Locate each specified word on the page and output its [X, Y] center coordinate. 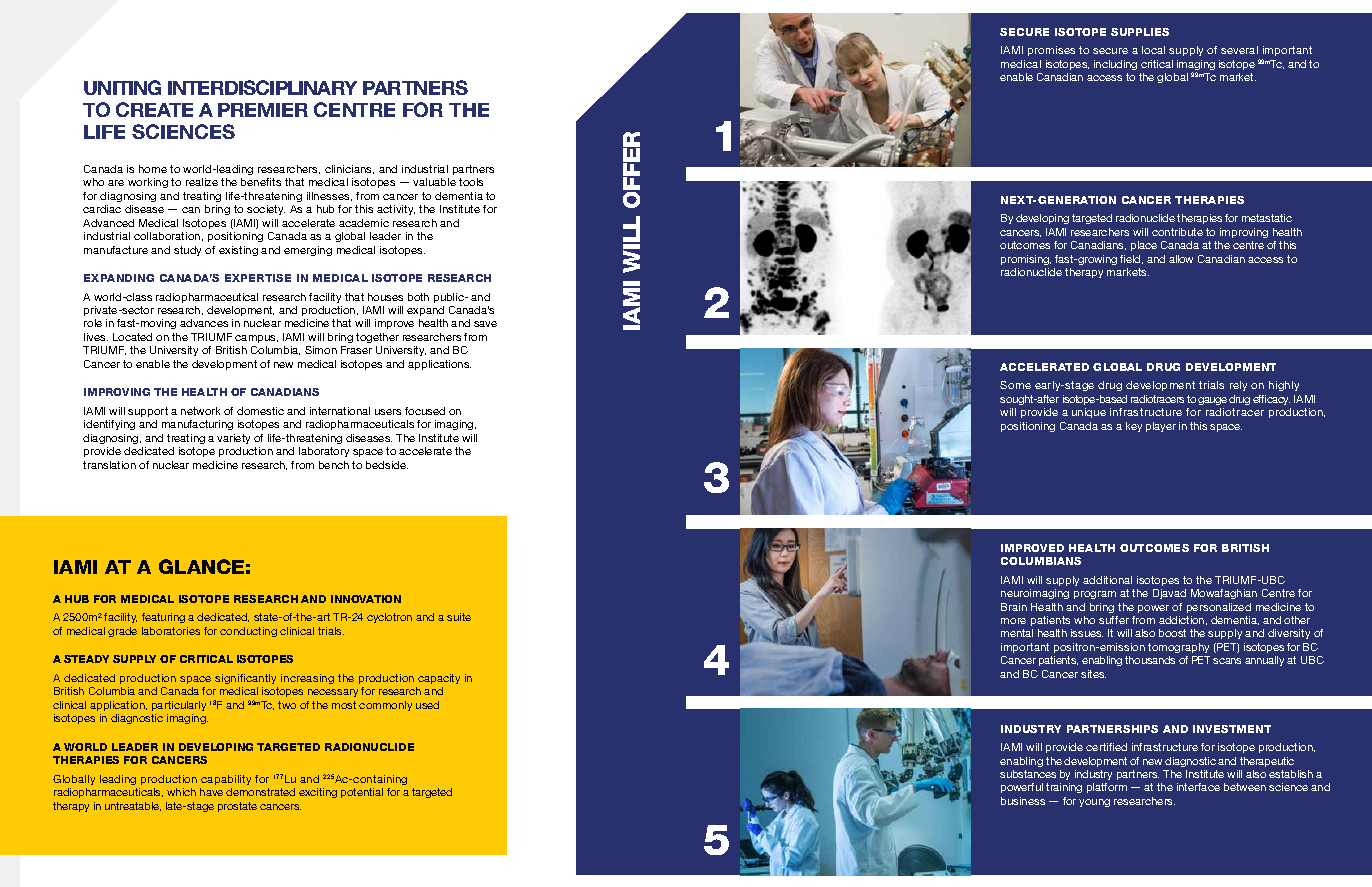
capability [226, 780]
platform [1107, 788]
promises [1051, 51]
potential [362, 793]
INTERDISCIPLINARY [262, 87]
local [1153, 50]
